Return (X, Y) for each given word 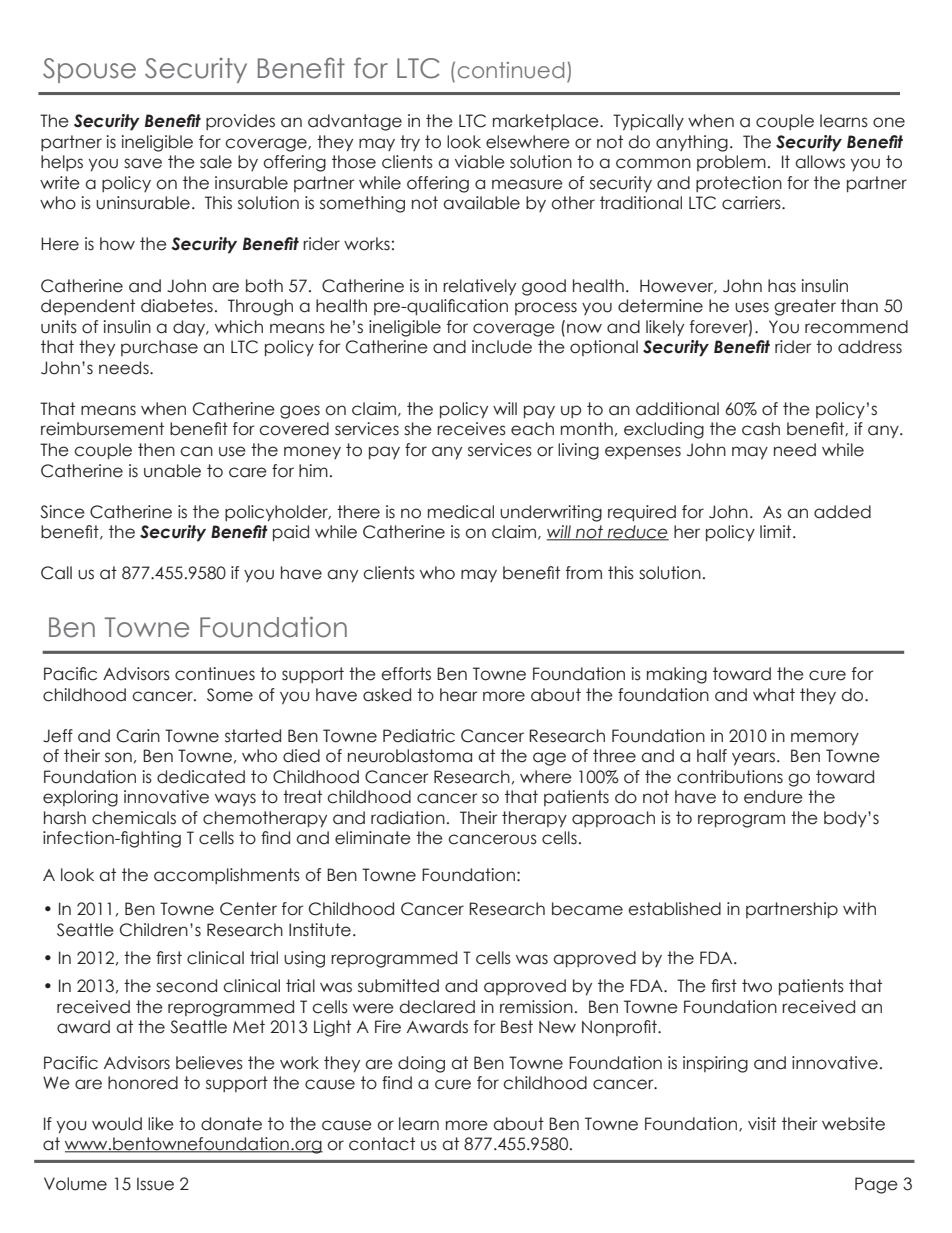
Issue (155, 1184)
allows (820, 162)
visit (762, 1124)
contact (382, 1144)
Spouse (89, 70)
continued (511, 70)
